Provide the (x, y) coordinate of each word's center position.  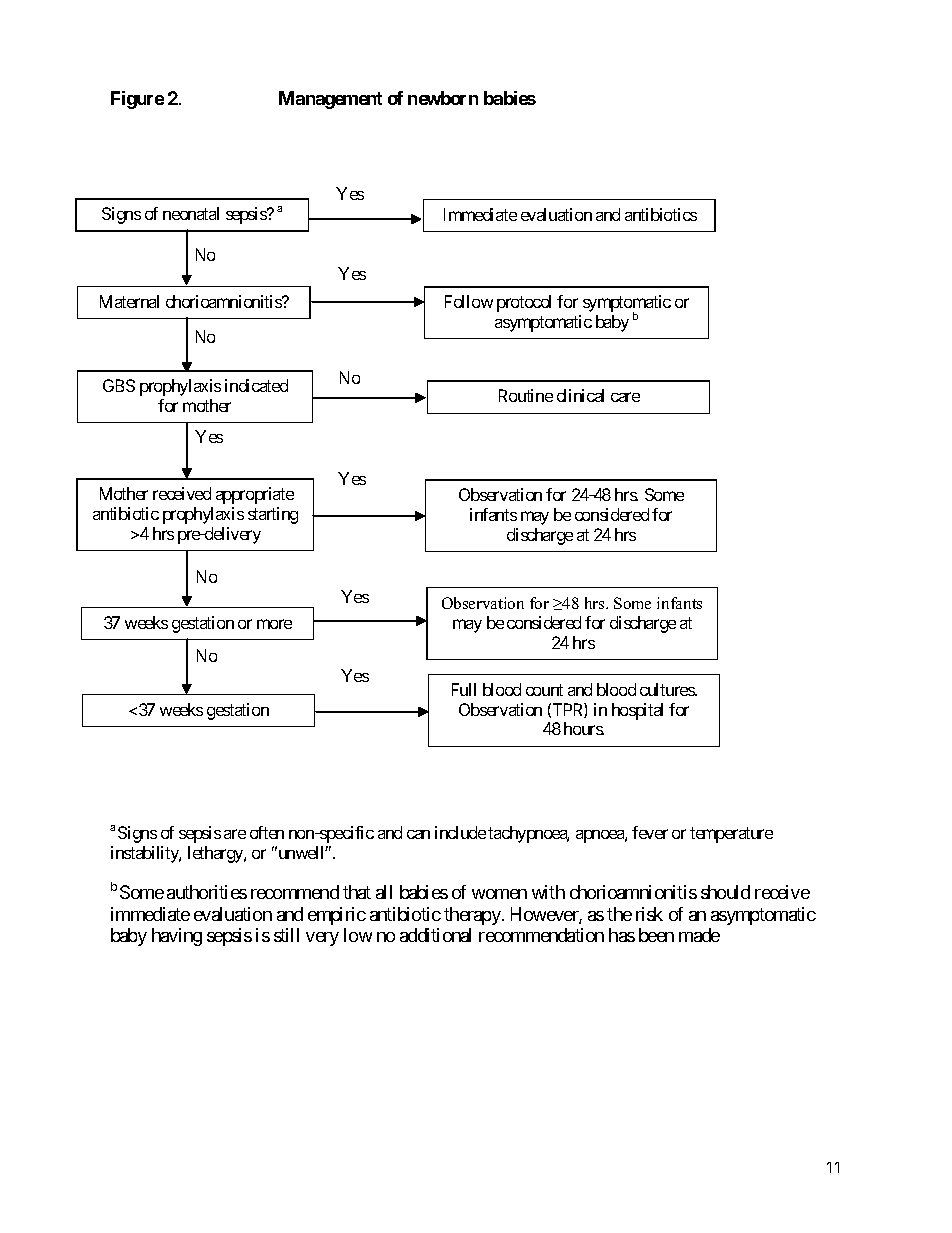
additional (435, 935)
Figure (137, 100)
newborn (443, 98)
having (177, 937)
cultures (668, 689)
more (274, 624)
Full (464, 689)
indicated (256, 385)
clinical (580, 395)
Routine (526, 395)
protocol (524, 303)
